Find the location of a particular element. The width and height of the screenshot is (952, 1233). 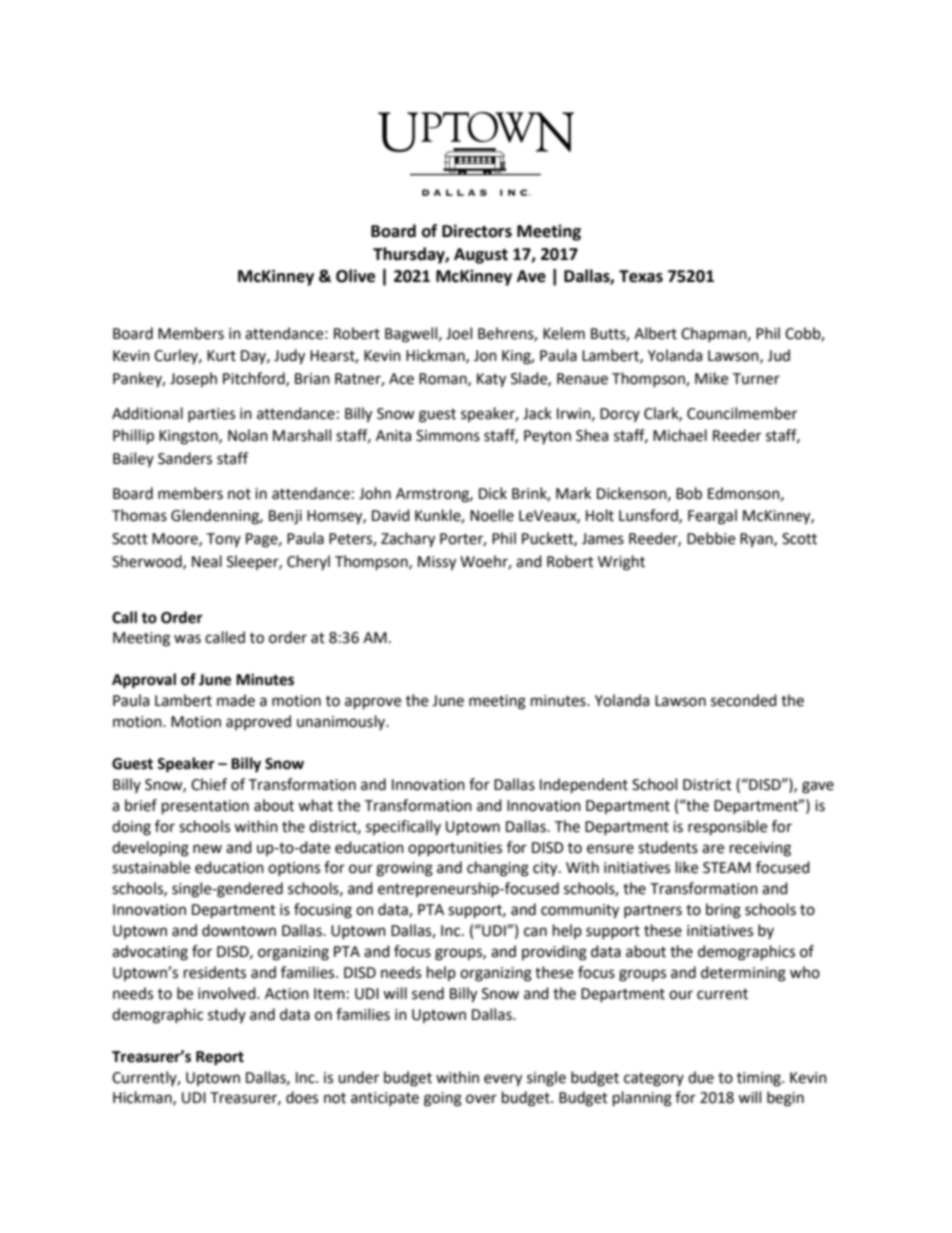

responsible is located at coordinates (727, 828).
